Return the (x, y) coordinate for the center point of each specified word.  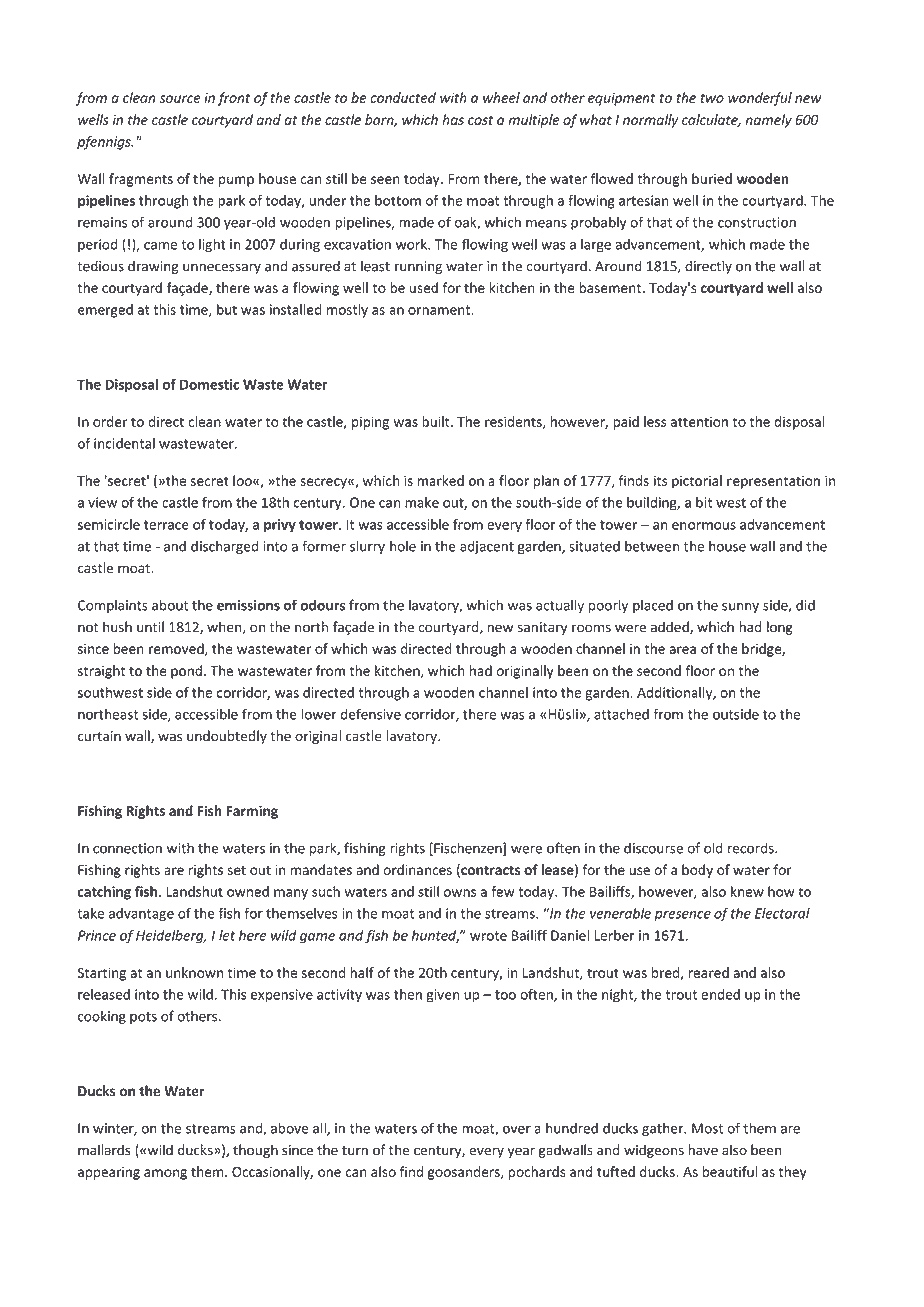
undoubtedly (227, 737)
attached (621, 714)
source (180, 99)
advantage (141, 915)
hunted (435, 936)
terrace (166, 525)
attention (699, 421)
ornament (440, 310)
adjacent (487, 547)
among (165, 1174)
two (712, 98)
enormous (704, 526)
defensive (371, 714)
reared (708, 972)
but (227, 309)
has (453, 119)
